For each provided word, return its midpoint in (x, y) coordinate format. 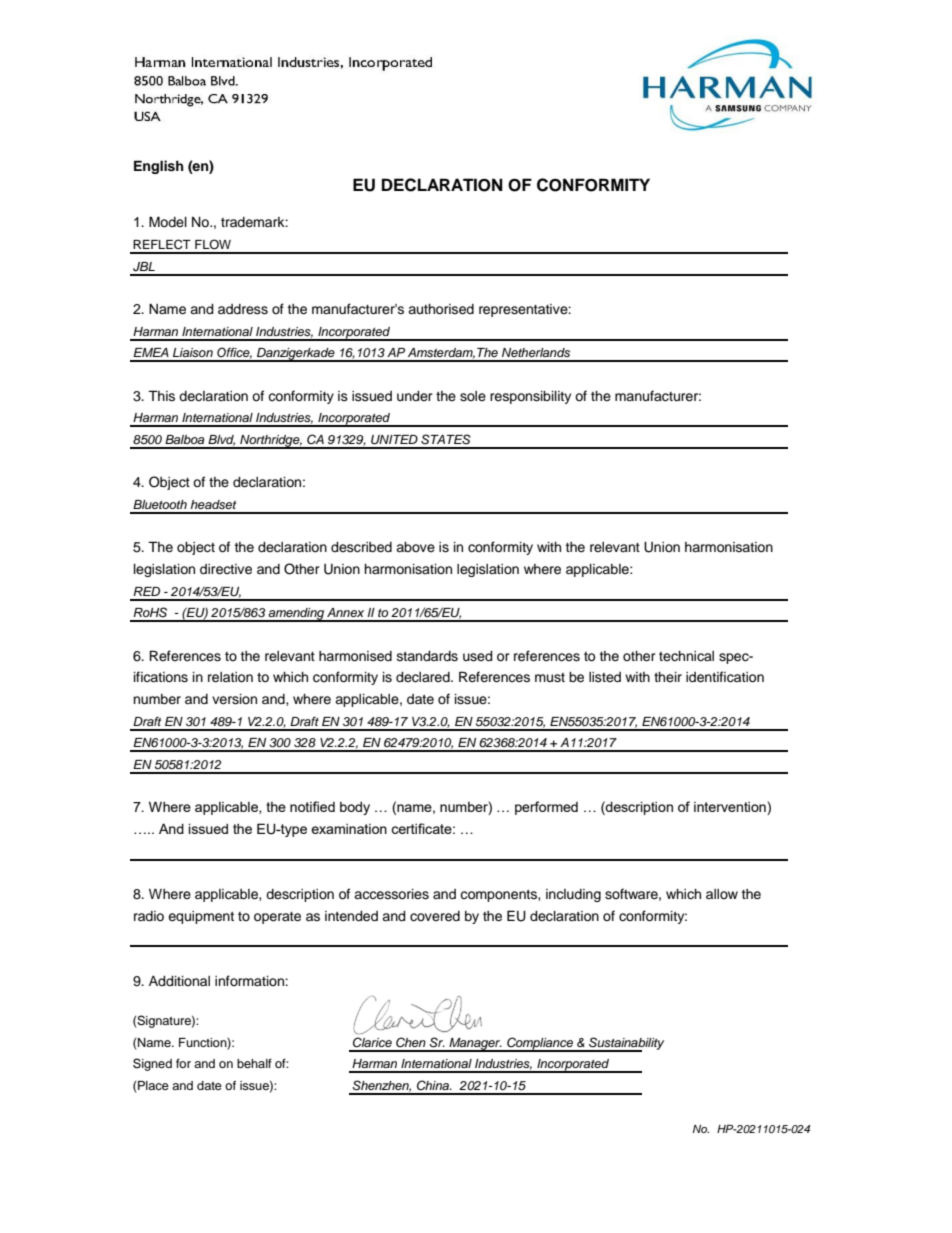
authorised (441, 309)
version (234, 699)
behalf (254, 1063)
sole (473, 396)
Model (168, 222)
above (415, 547)
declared (424, 677)
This (161, 396)
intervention (731, 808)
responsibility (530, 397)
